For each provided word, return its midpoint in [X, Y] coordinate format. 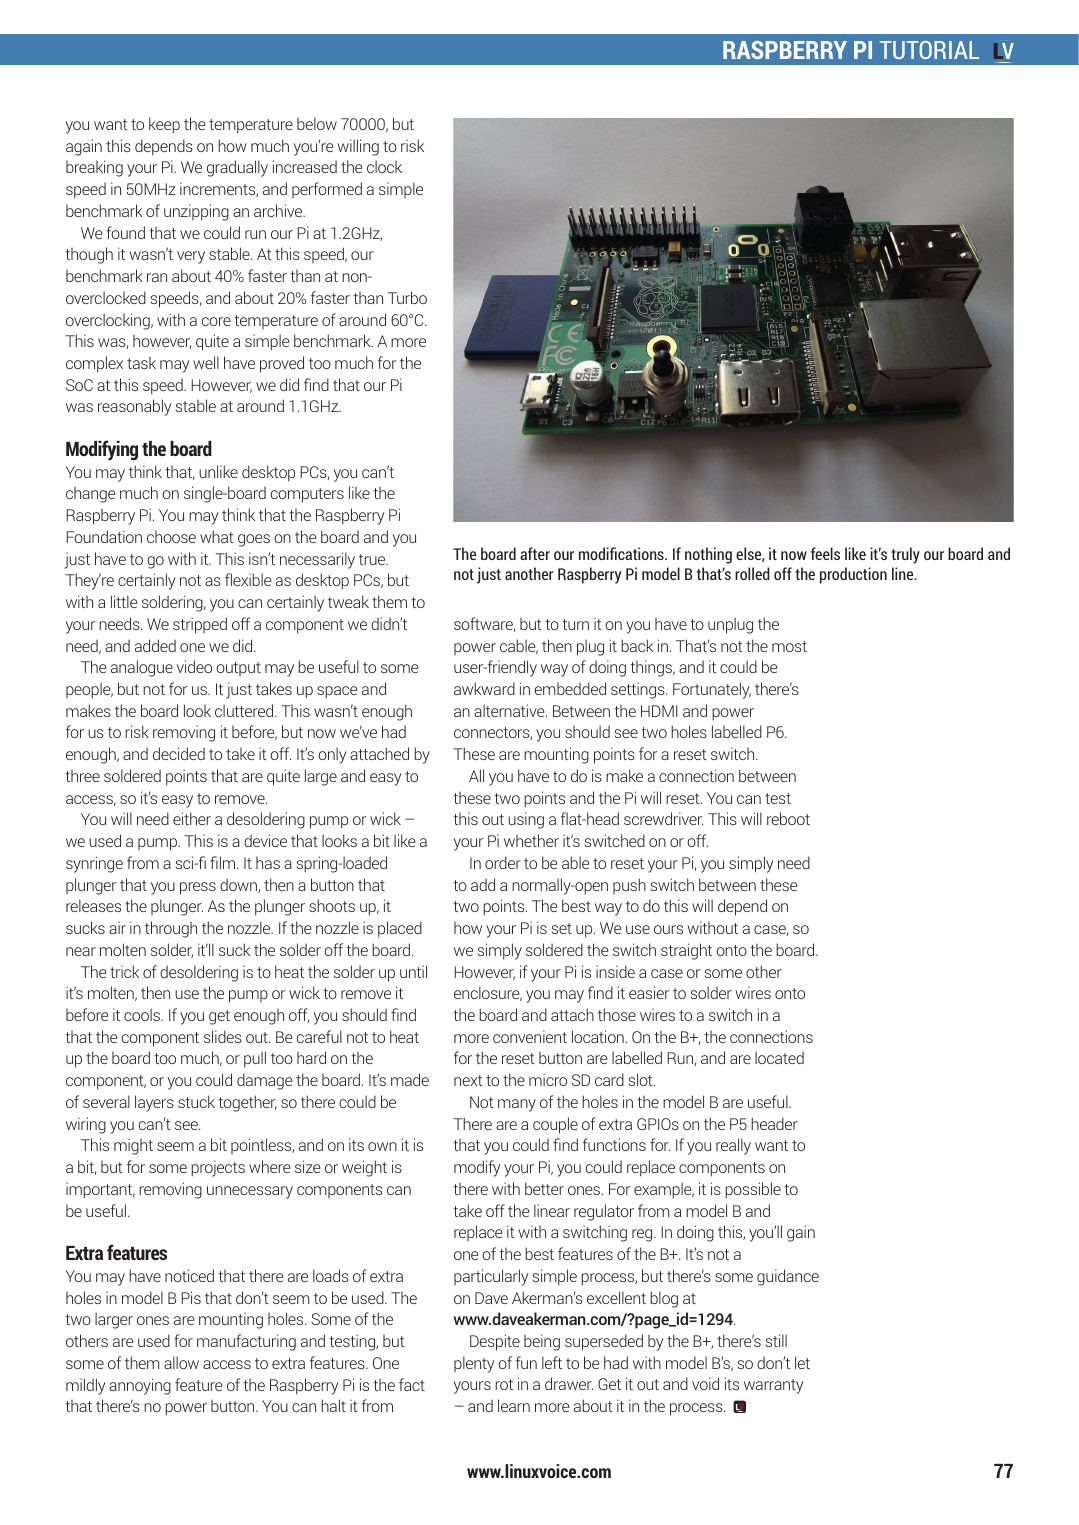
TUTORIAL [929, 50]
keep [164, 125]
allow [181, 1362]
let [802, 1362]
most [789, 646]
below [317, 123]
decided [179, 753]
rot [504, 1384]
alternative [510, 710]
